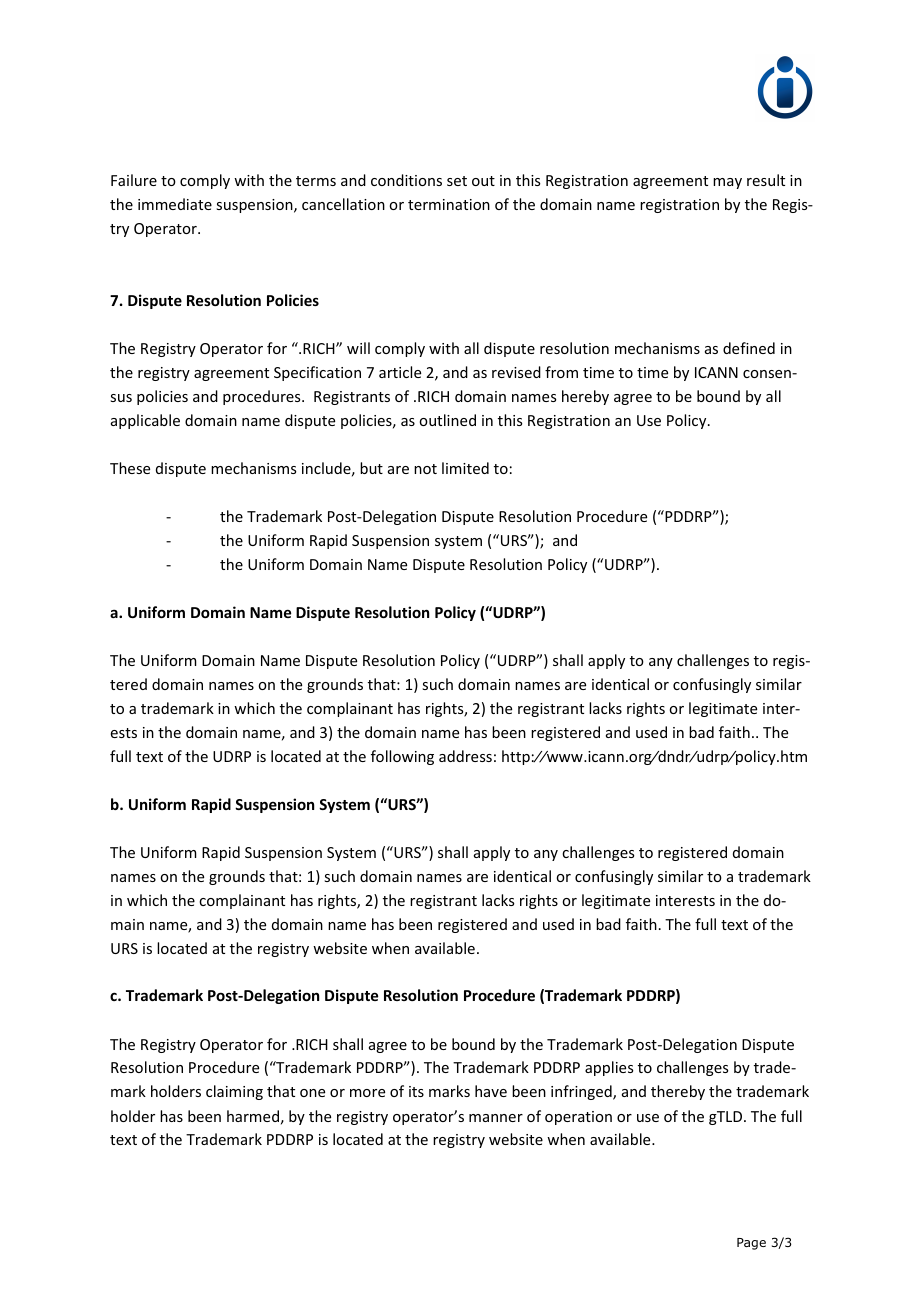 This screenshot has height=1308, width=924. Describe the element at coordinates (449, 204) in the screenshot. I see `termination` at that location.
